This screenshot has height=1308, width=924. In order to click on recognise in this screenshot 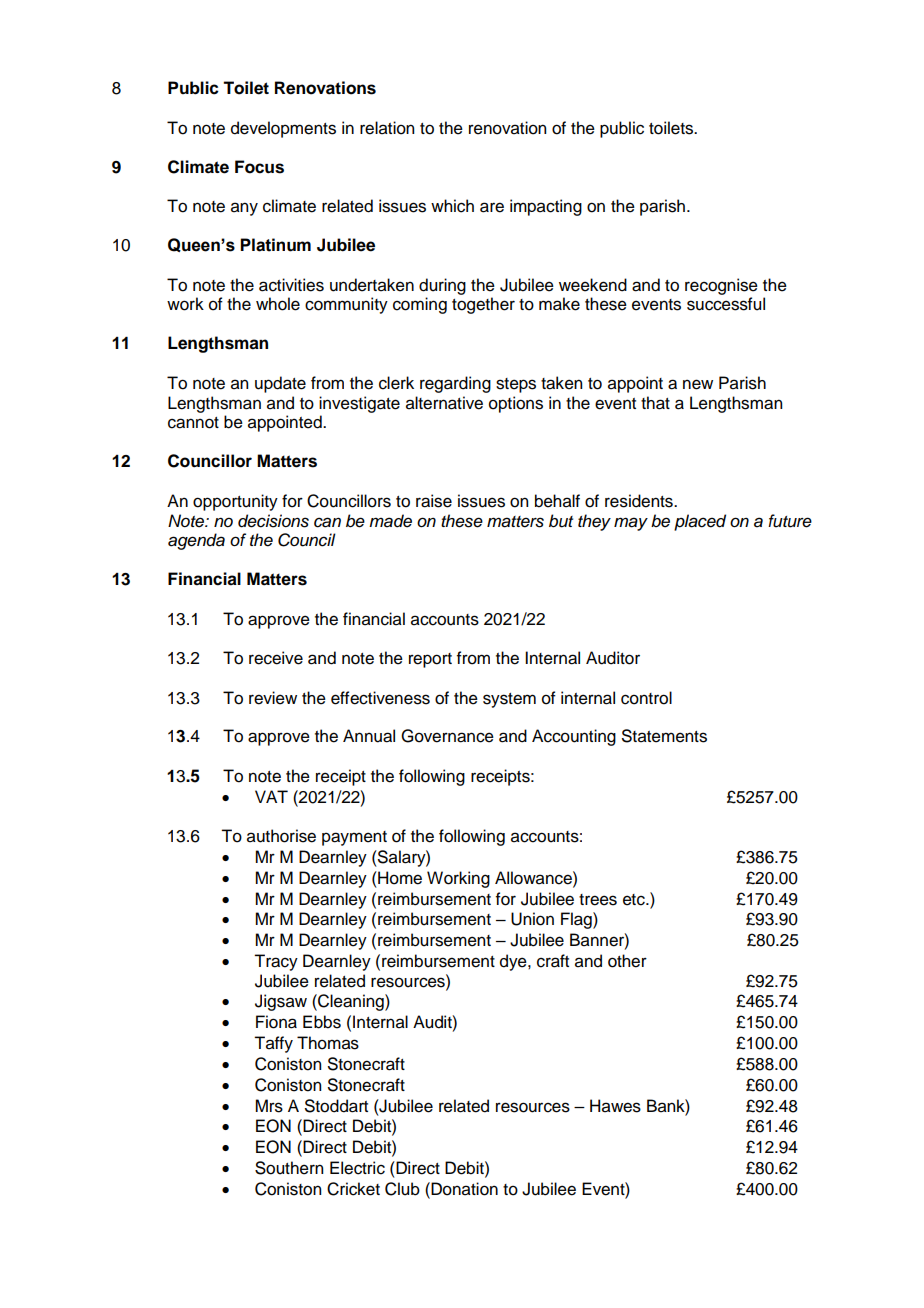, I will do `click(721, 286)`.
